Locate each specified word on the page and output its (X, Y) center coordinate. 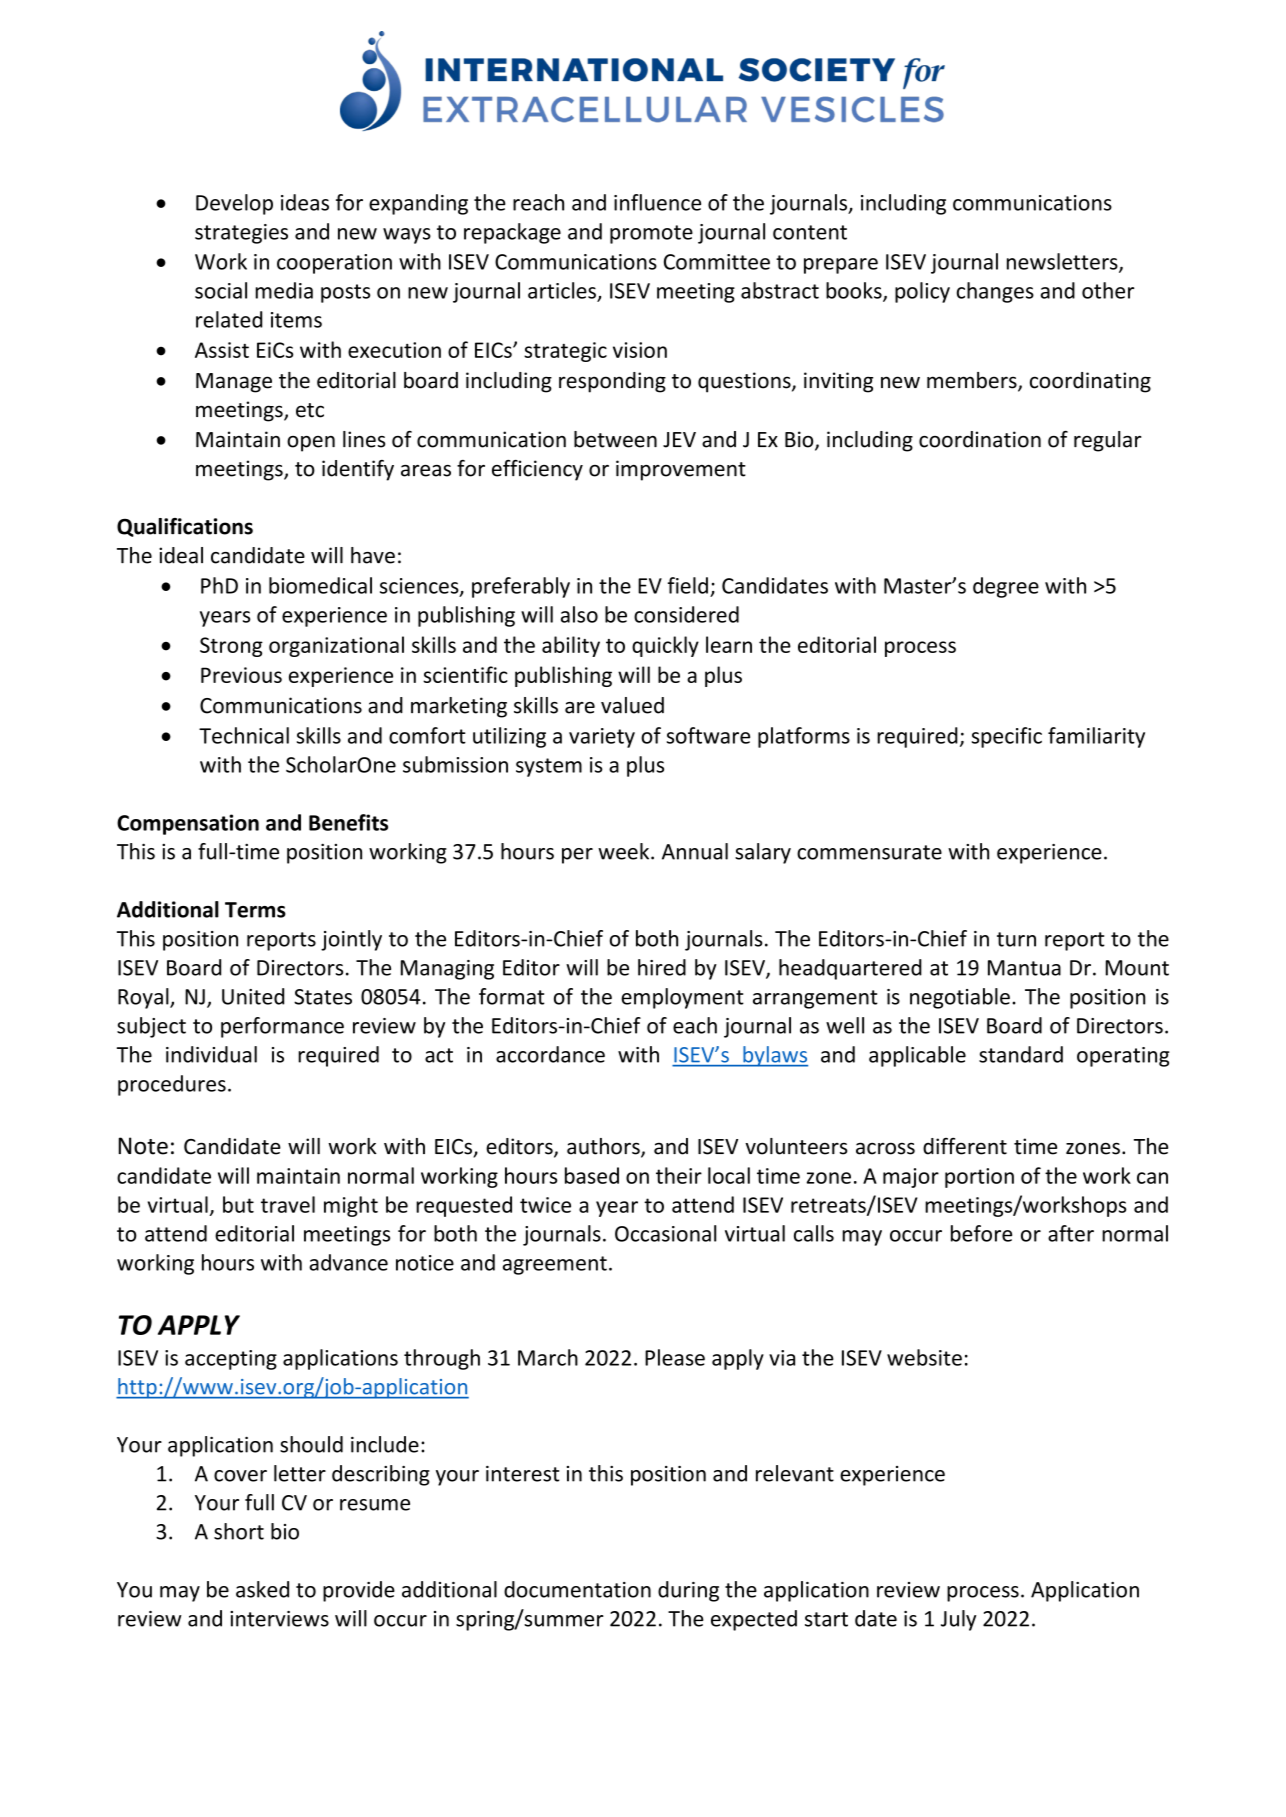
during (688, 1591)
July (958, 1620)
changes (995, 292)
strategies (241, 234)
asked (262, 1589)
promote (651, 234)
